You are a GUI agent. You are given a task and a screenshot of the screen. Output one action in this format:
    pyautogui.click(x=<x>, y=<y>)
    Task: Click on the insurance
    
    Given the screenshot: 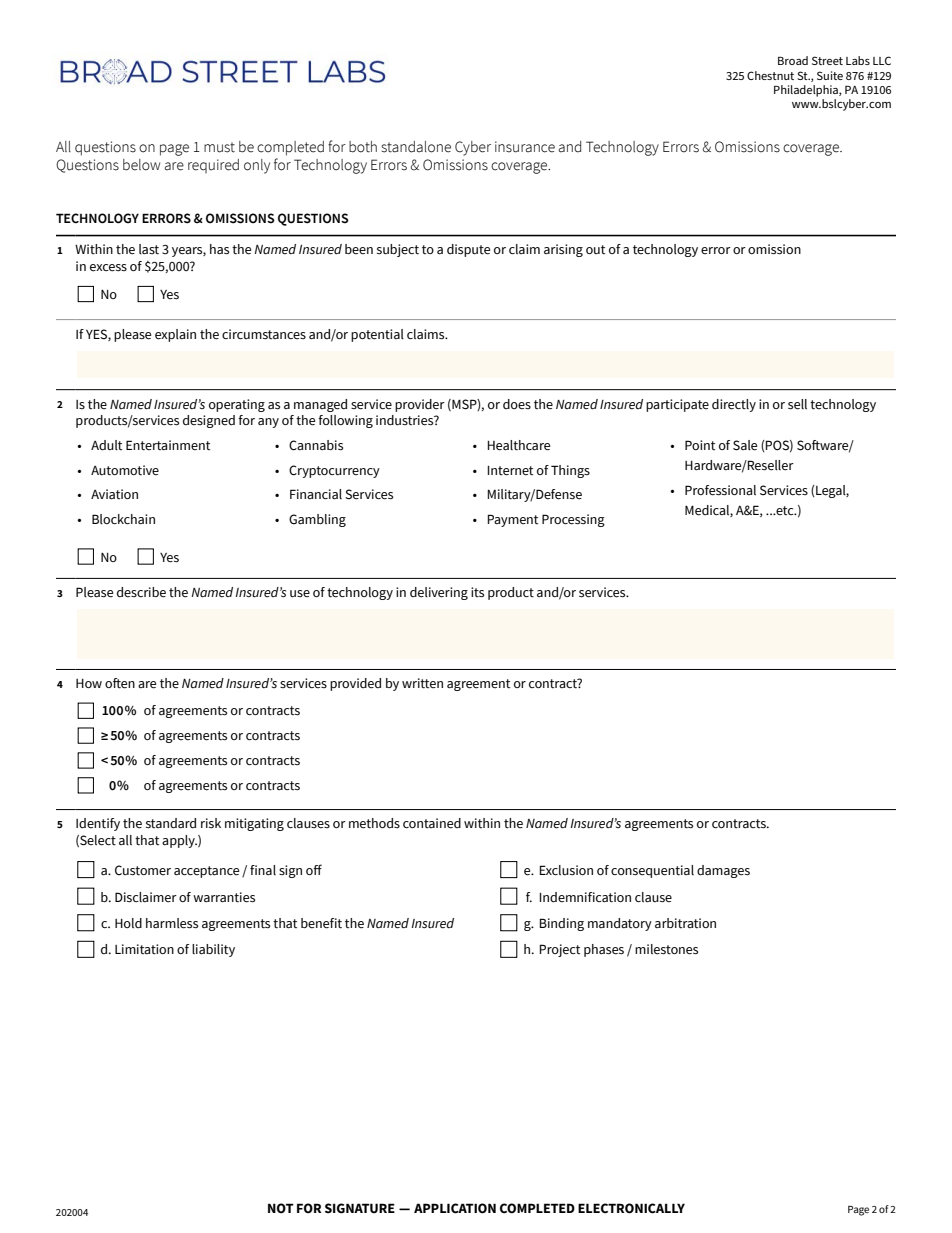 What is the action you would take?
    pyautogui.click(x=525, y=147)
